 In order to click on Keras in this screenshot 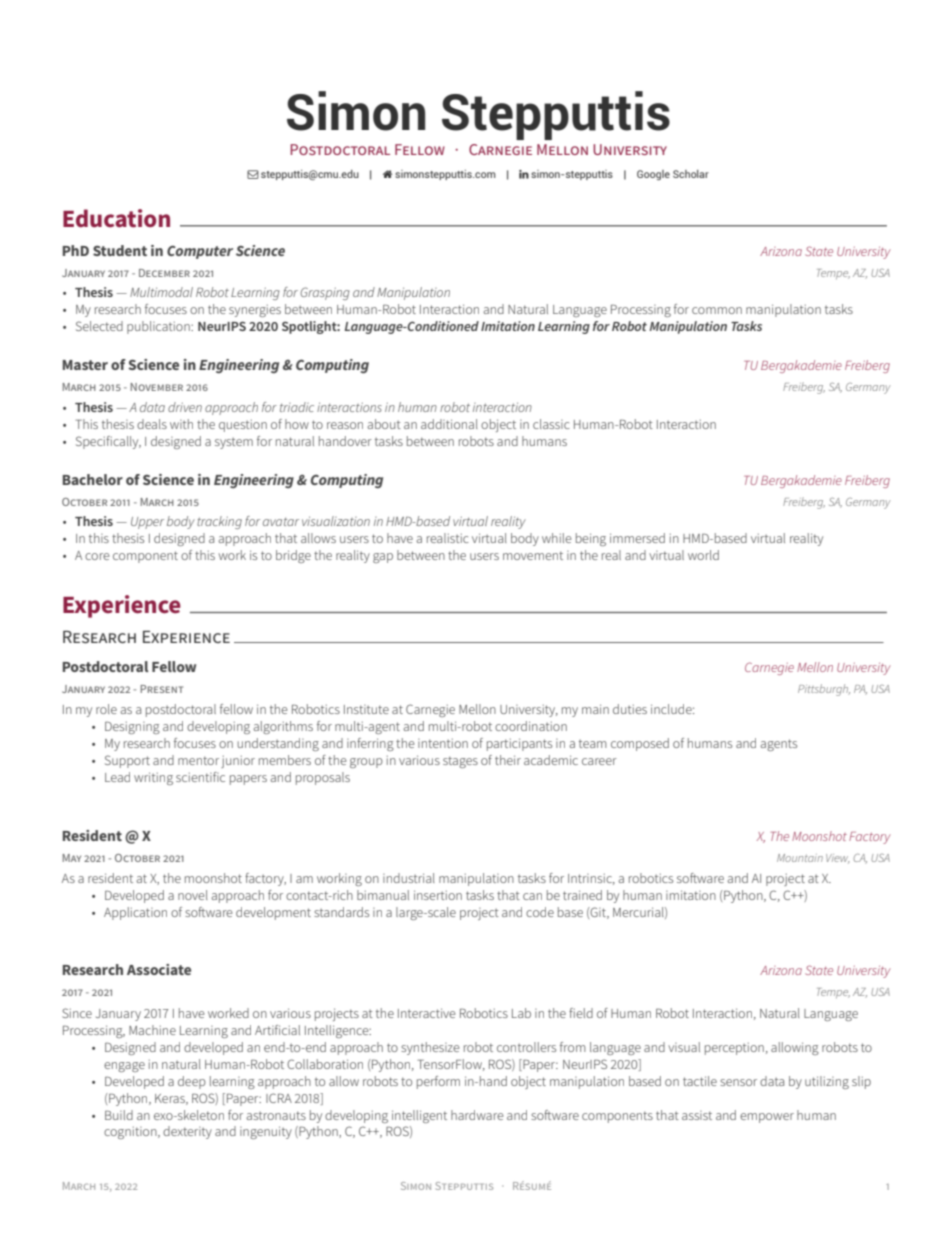, I will do `click(171, 1099)`.
